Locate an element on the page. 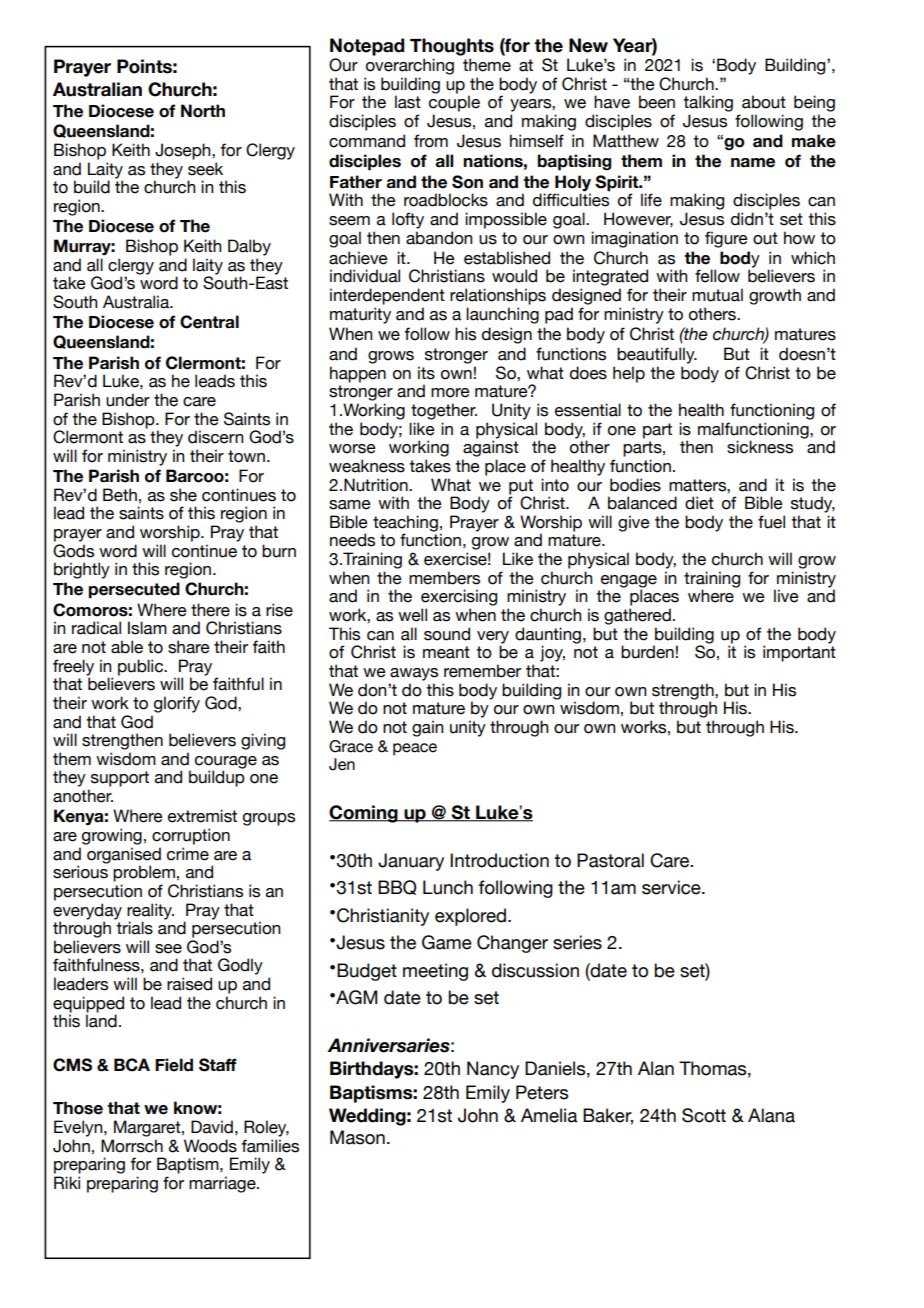 The width and height of the page is (924, 1308). Margaret is located at coordinates (148, 1128).
